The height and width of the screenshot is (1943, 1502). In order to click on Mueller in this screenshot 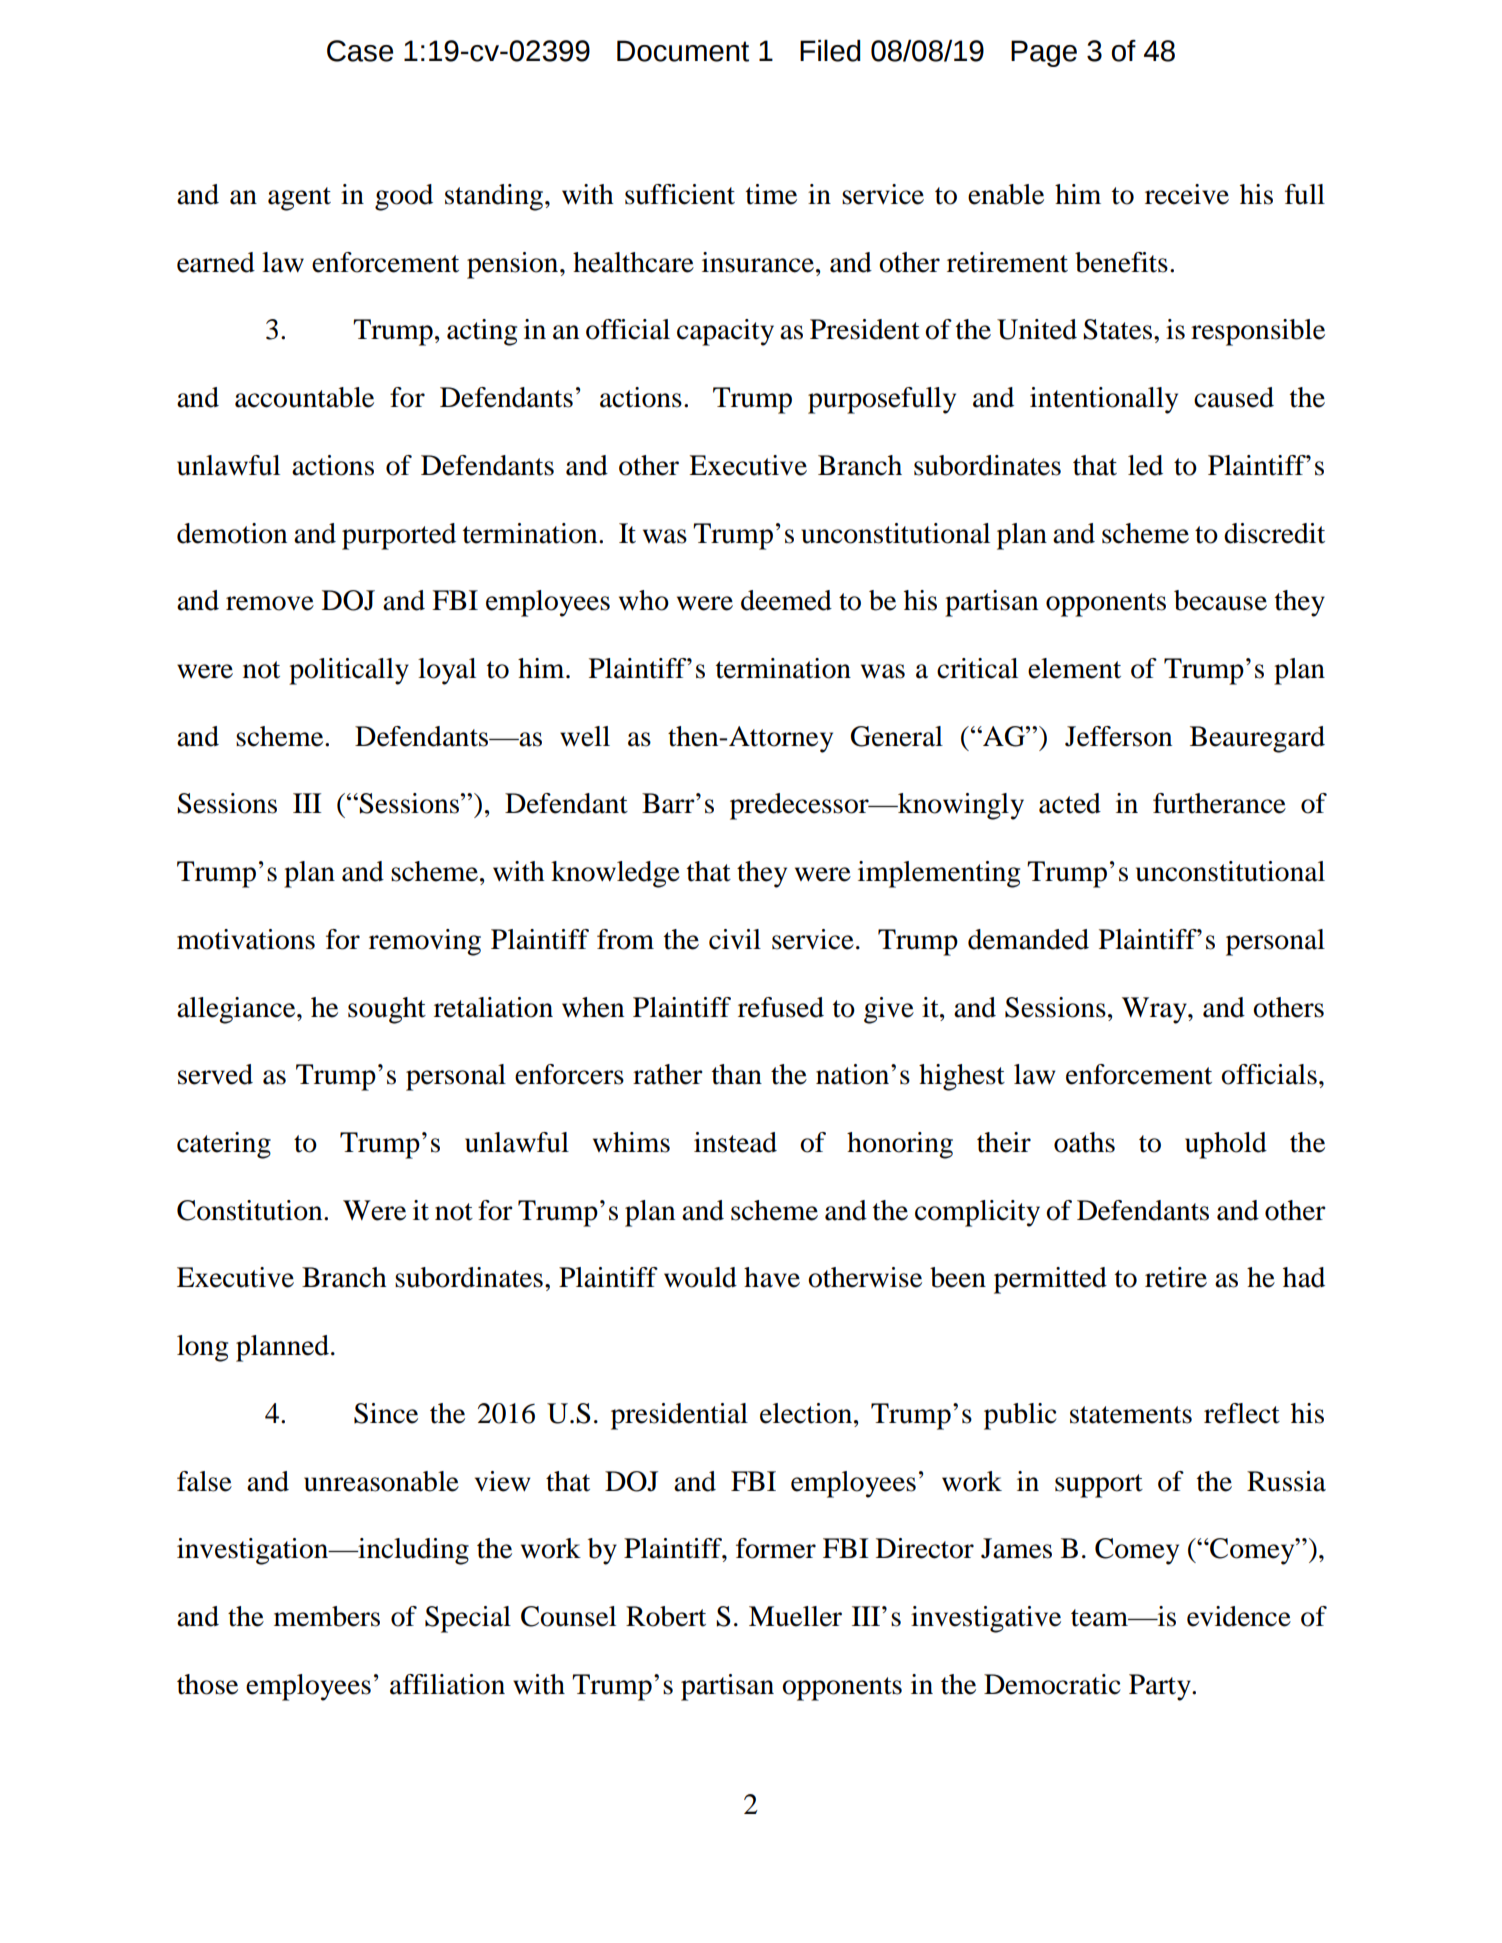, I will do `click(795, 1616)`.
